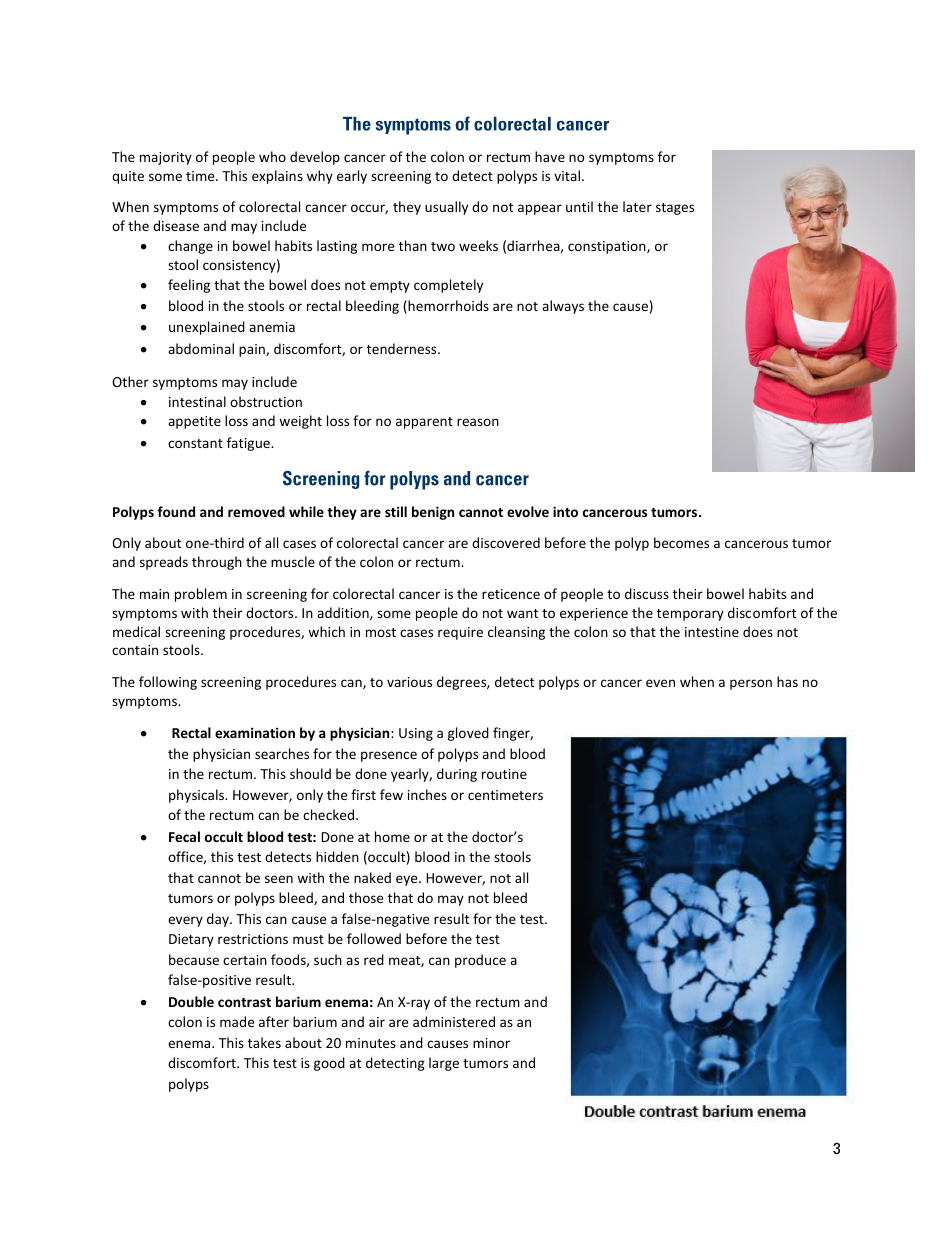 The height and width of the screenshot is (1233, 952). I want to click on examination, so click(255, 732).
